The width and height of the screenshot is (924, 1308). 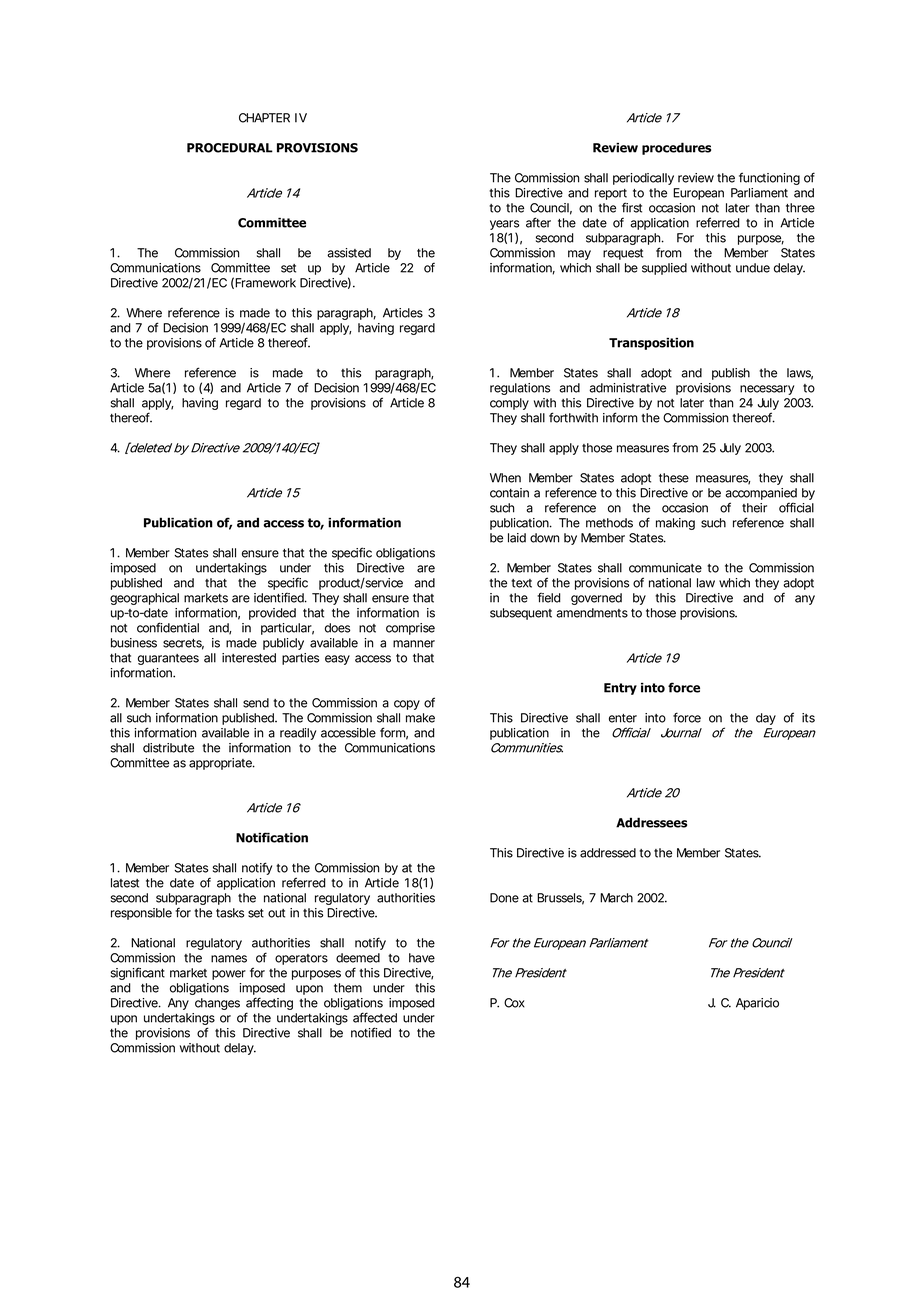 I want to click on make, so click(x=420, y=718).
